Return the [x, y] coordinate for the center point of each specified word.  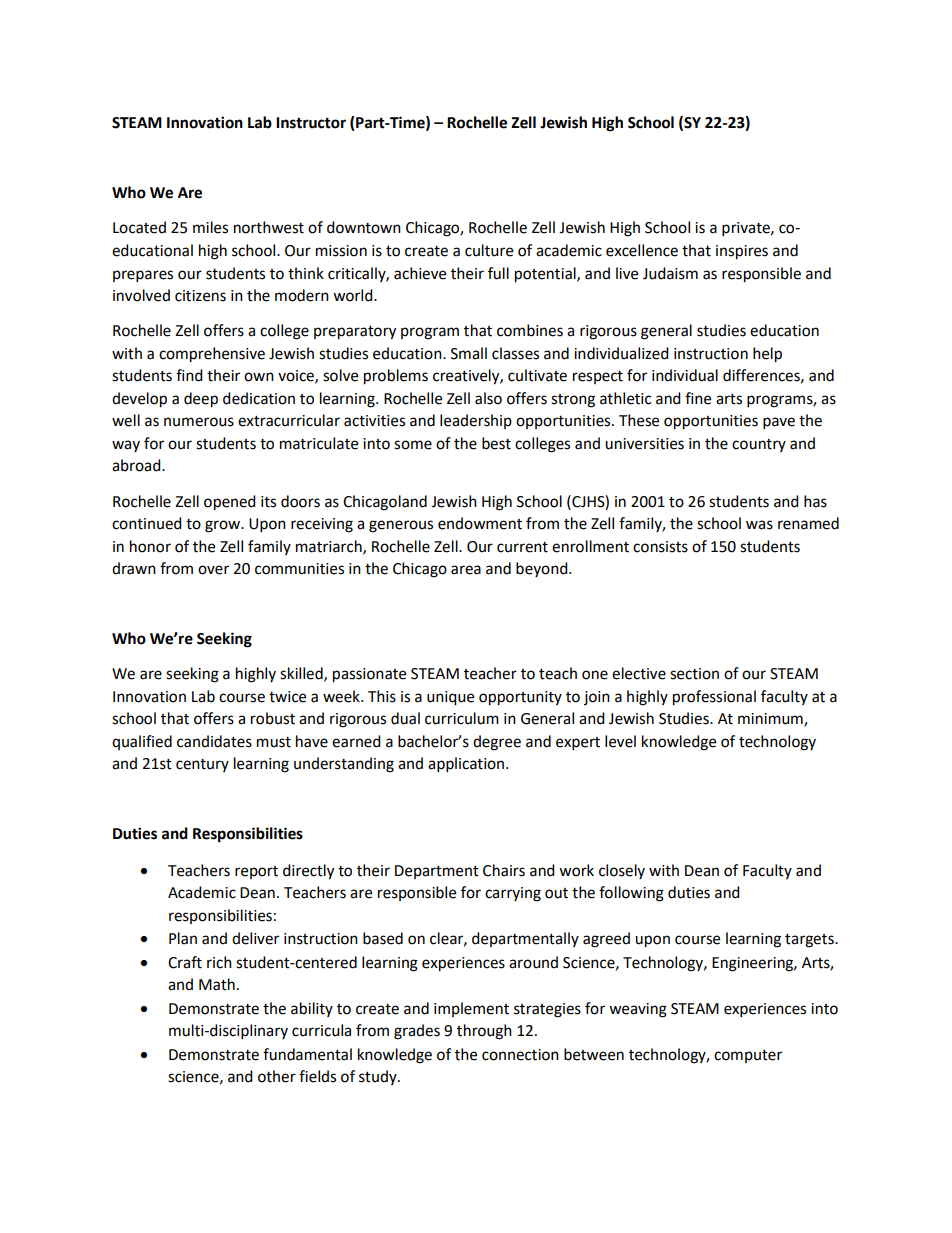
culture [489, 250]
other [277, 1076]
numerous [199, 422]
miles [210, 227]
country [759, 445]
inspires [742, 252]
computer [748, 1056]
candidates [214, 741]
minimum [771, 720]
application [467, 765]
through [484, 1032]
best [496, 443]
